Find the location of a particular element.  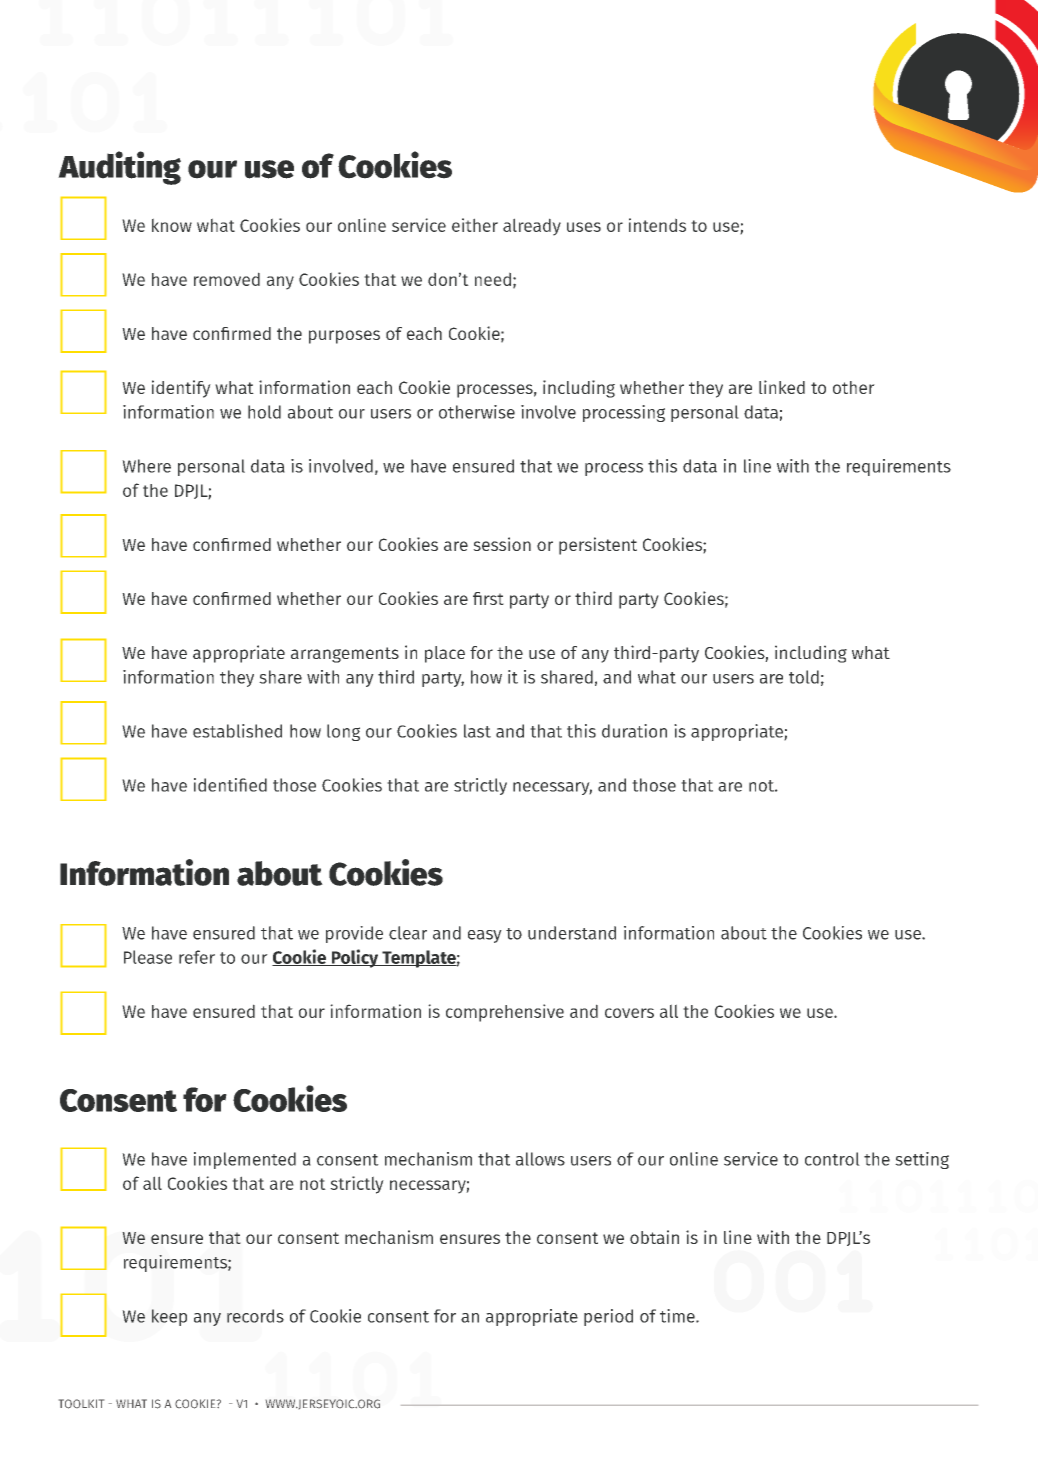

session is located at coordinates (502, 544).
